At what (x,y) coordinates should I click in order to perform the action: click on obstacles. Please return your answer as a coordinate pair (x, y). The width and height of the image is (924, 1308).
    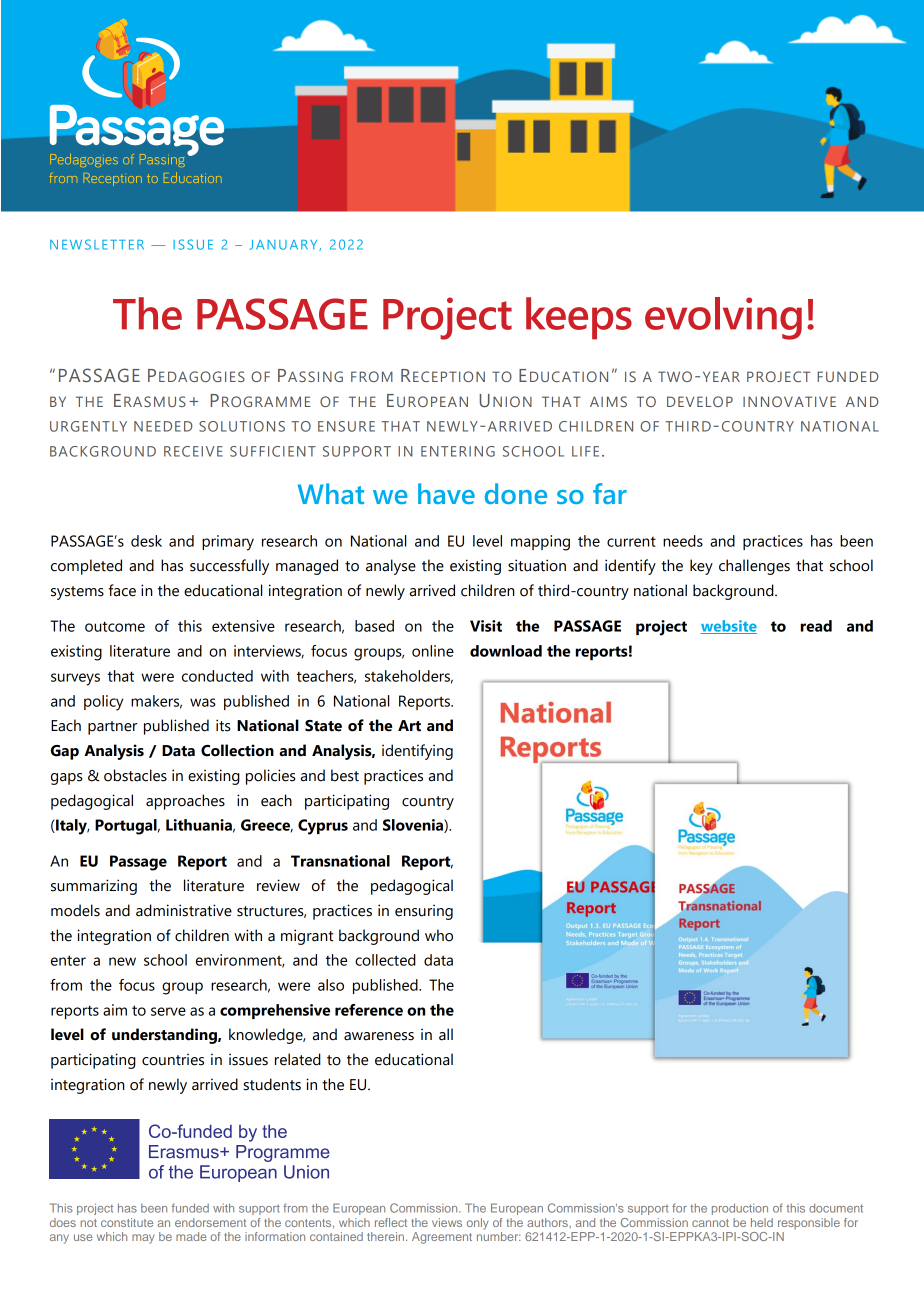
    Looking at the image, I should click on (135, 775).
